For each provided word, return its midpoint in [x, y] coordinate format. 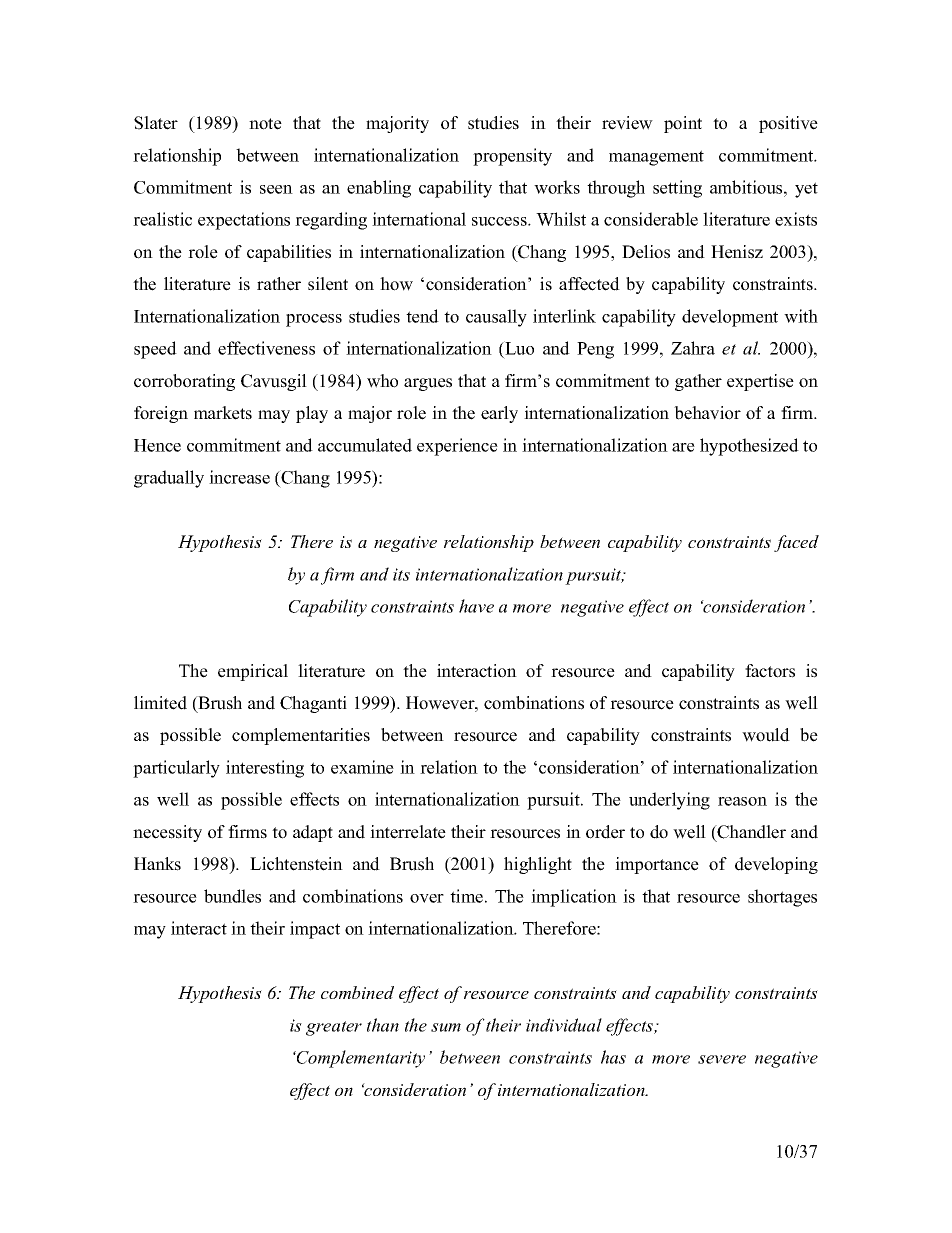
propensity [512, 157]
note [265, 124]
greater [334, 1028]
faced [796, 543]
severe [722, 1059]
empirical [253, 672]
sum [446, 1027]
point [683, 124]
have [476, 606]
